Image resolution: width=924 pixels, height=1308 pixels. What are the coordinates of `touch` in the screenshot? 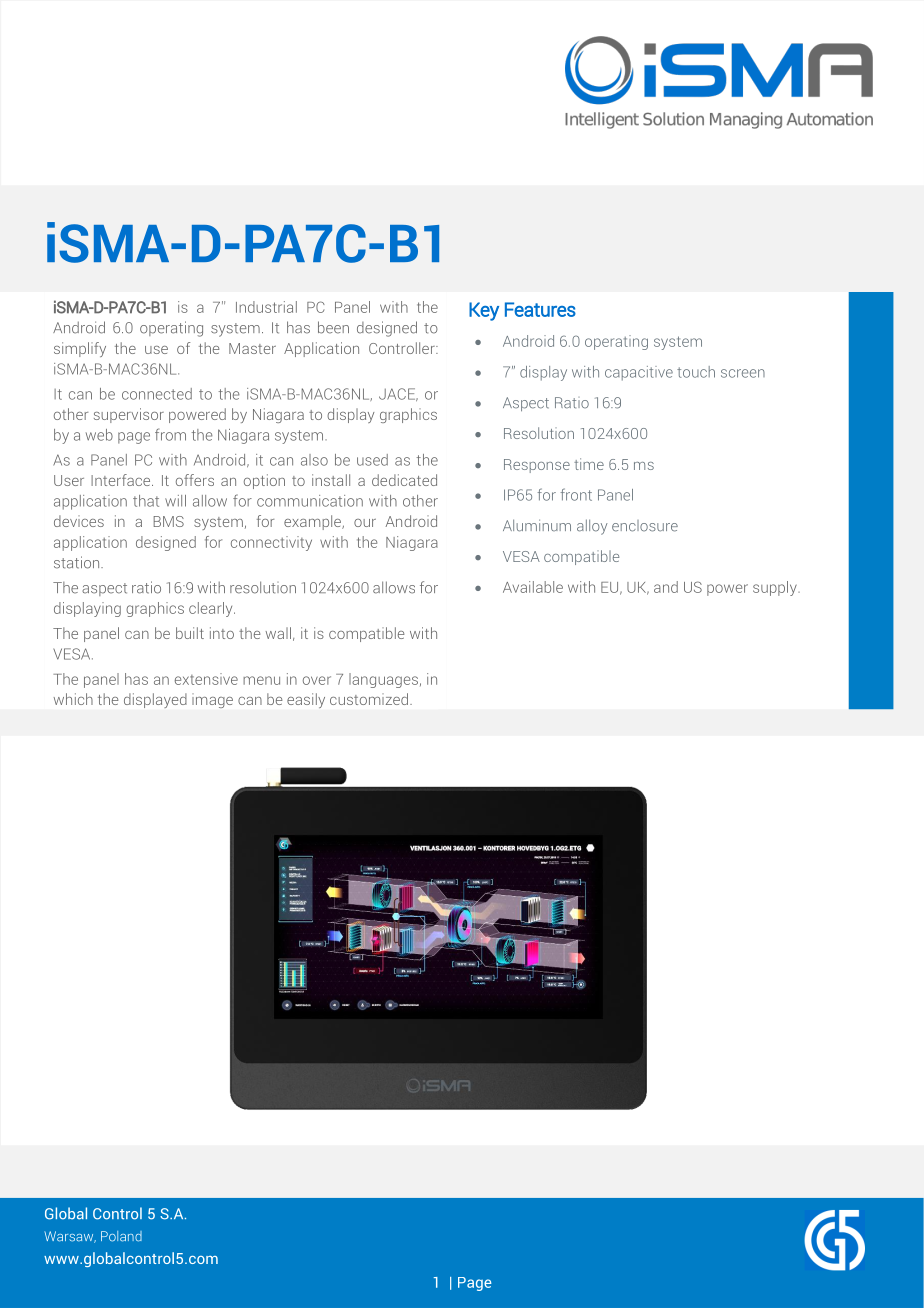 It's located at (696, 372).
